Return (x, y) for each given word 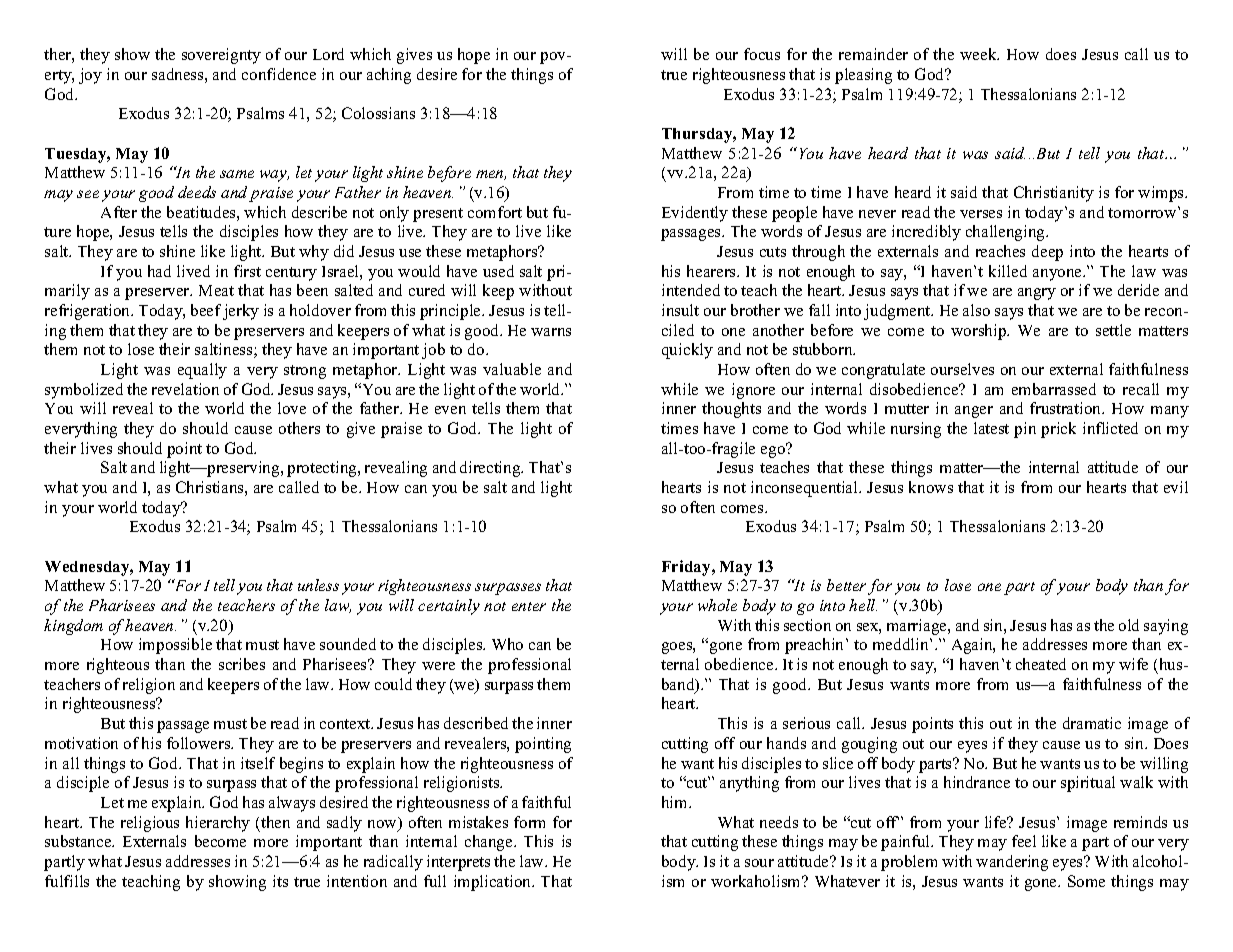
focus (762, 54)
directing (491, 469)
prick (1058, 430)
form (529, 822)
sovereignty (221, 56)
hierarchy (218, 824)
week (979, 54)
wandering (1012, 863)
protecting (323, 469)
